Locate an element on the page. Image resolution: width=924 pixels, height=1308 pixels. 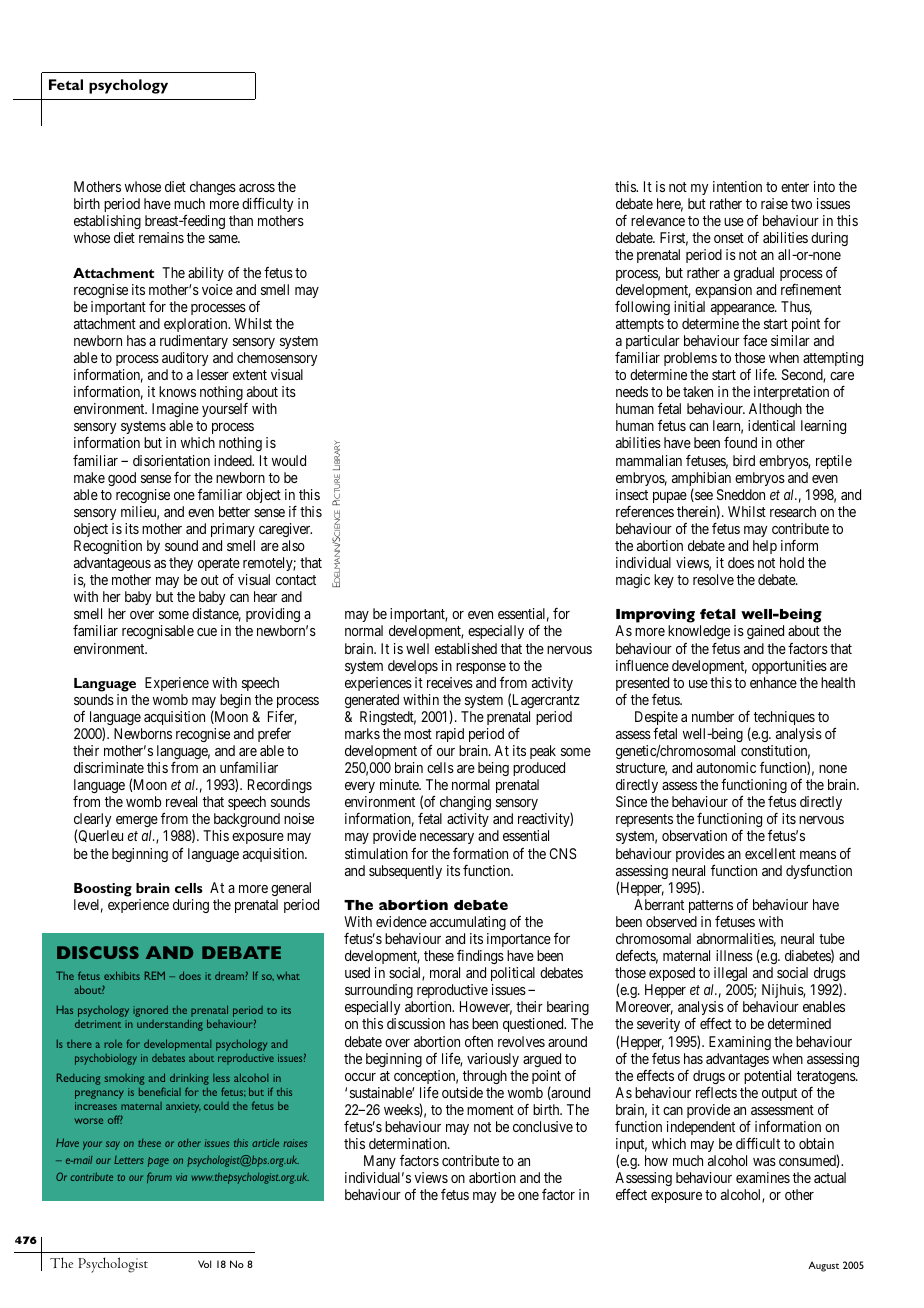
they is located at coordinates (181, 564).
